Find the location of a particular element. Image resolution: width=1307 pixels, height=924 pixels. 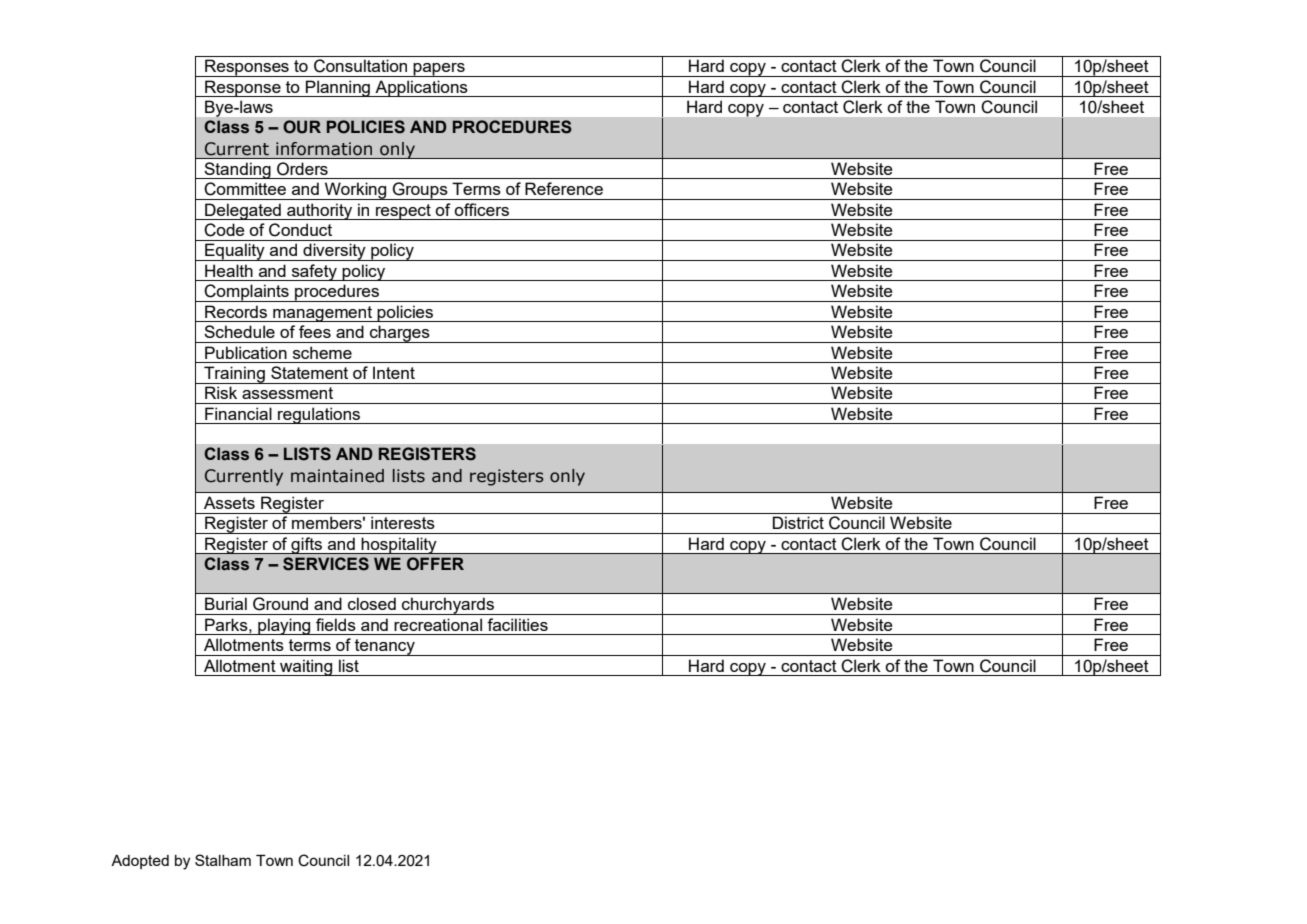

regulations is located at coordinates (319, 415).
